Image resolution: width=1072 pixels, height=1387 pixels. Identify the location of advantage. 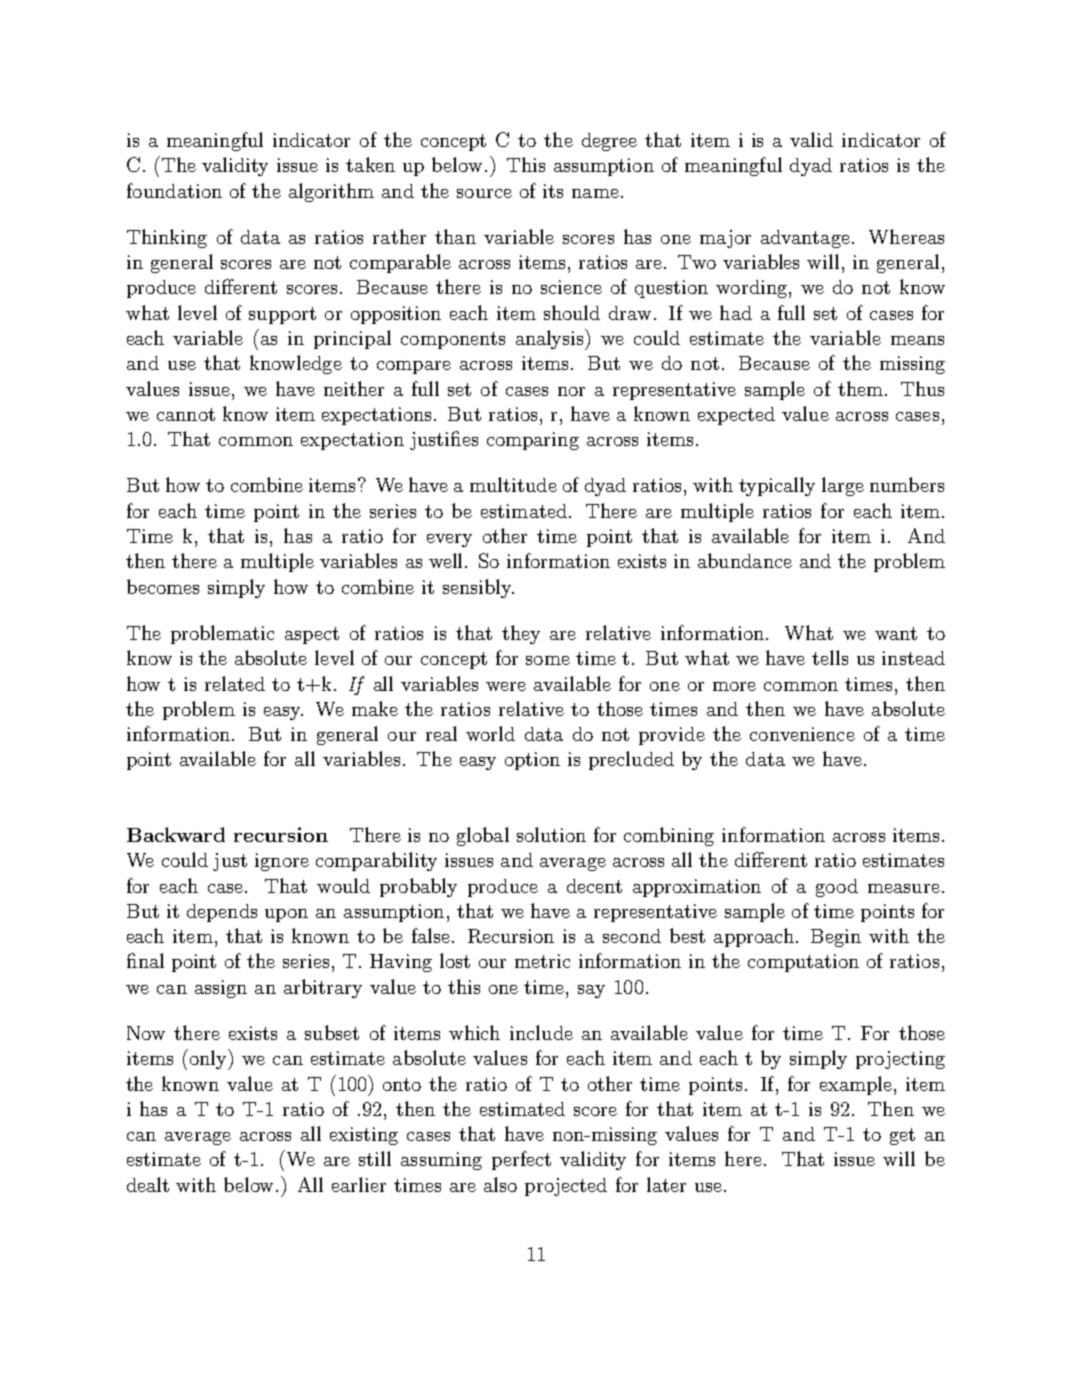
(805, 239).
